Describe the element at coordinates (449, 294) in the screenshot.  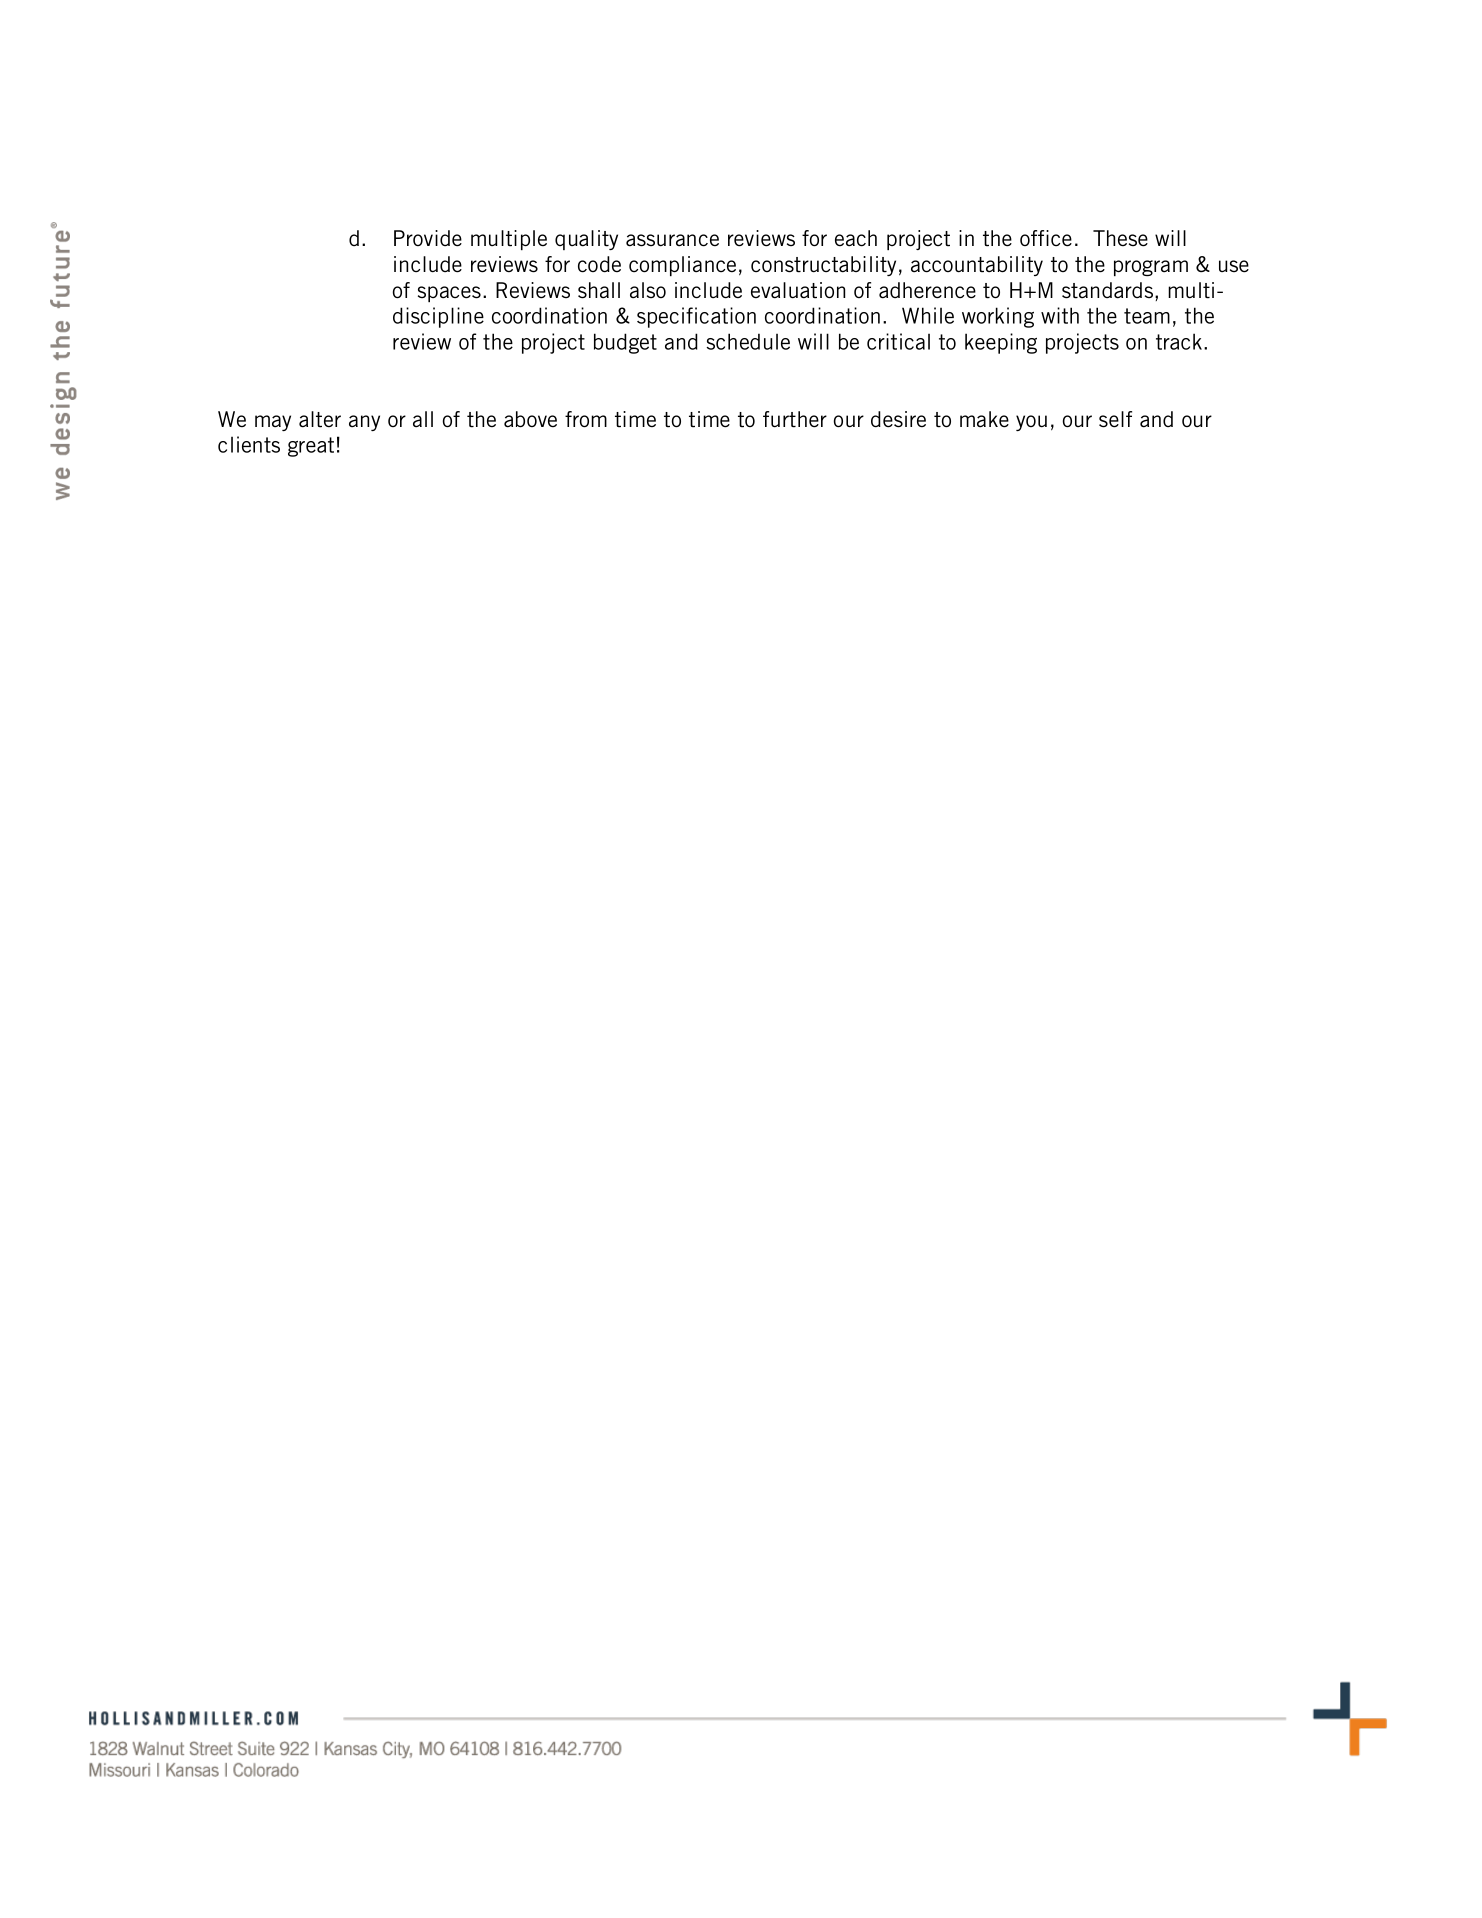
I see `spaces` at that location.
